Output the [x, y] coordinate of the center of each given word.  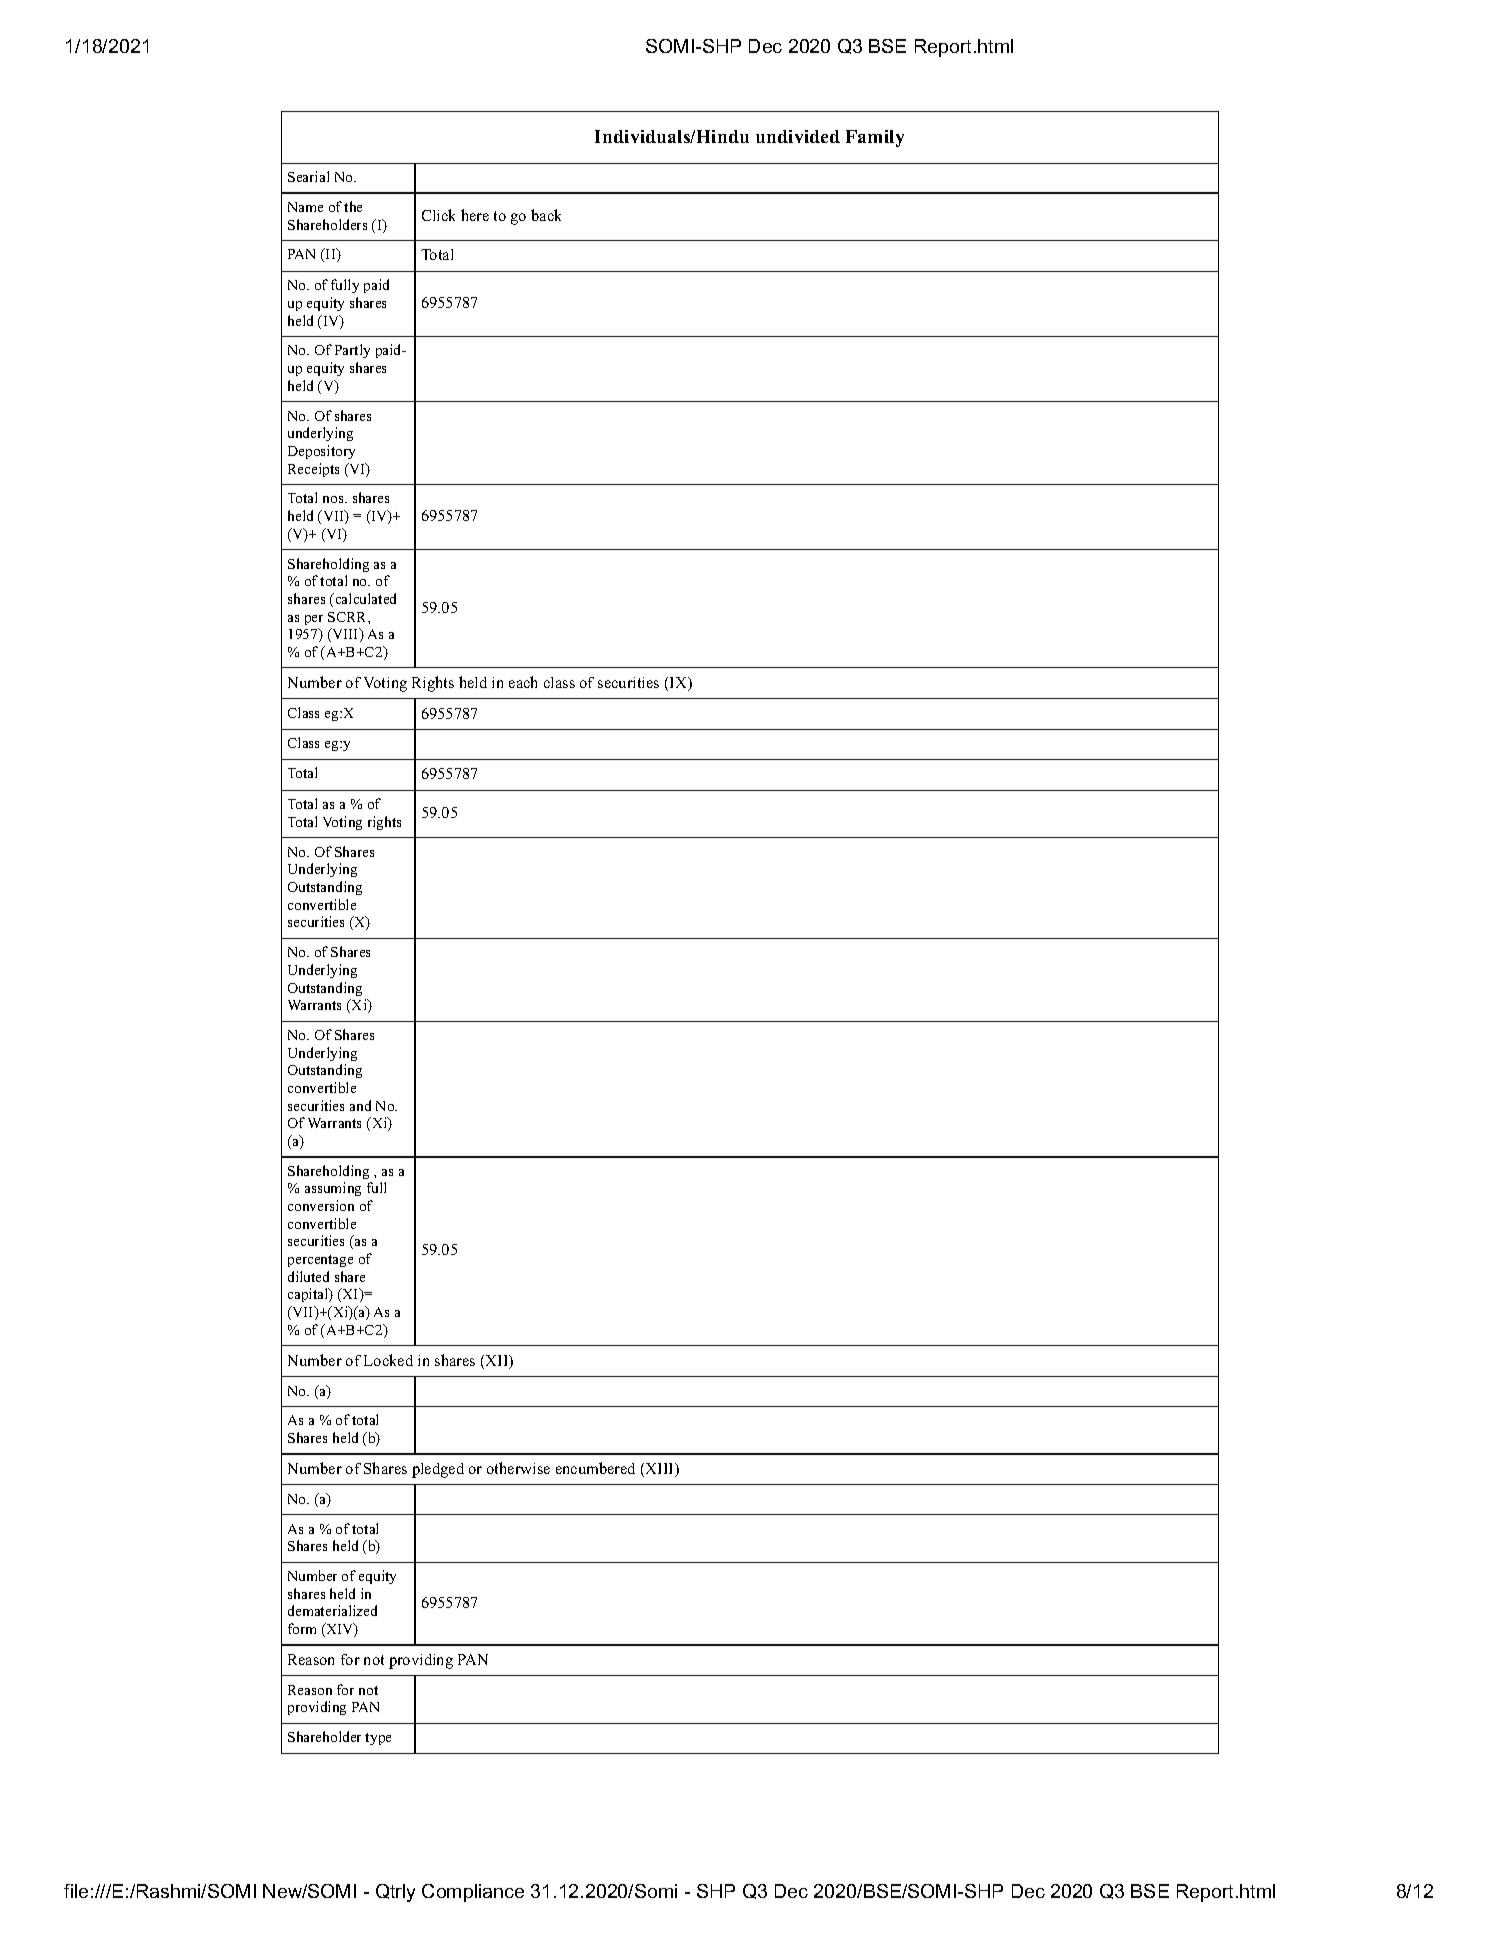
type [378, 1739]
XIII [659, 1470]
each [523, 682]
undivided [798, 136]
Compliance [473, 1893]
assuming [333, 1189]
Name [305, 207]
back [546, 215]
